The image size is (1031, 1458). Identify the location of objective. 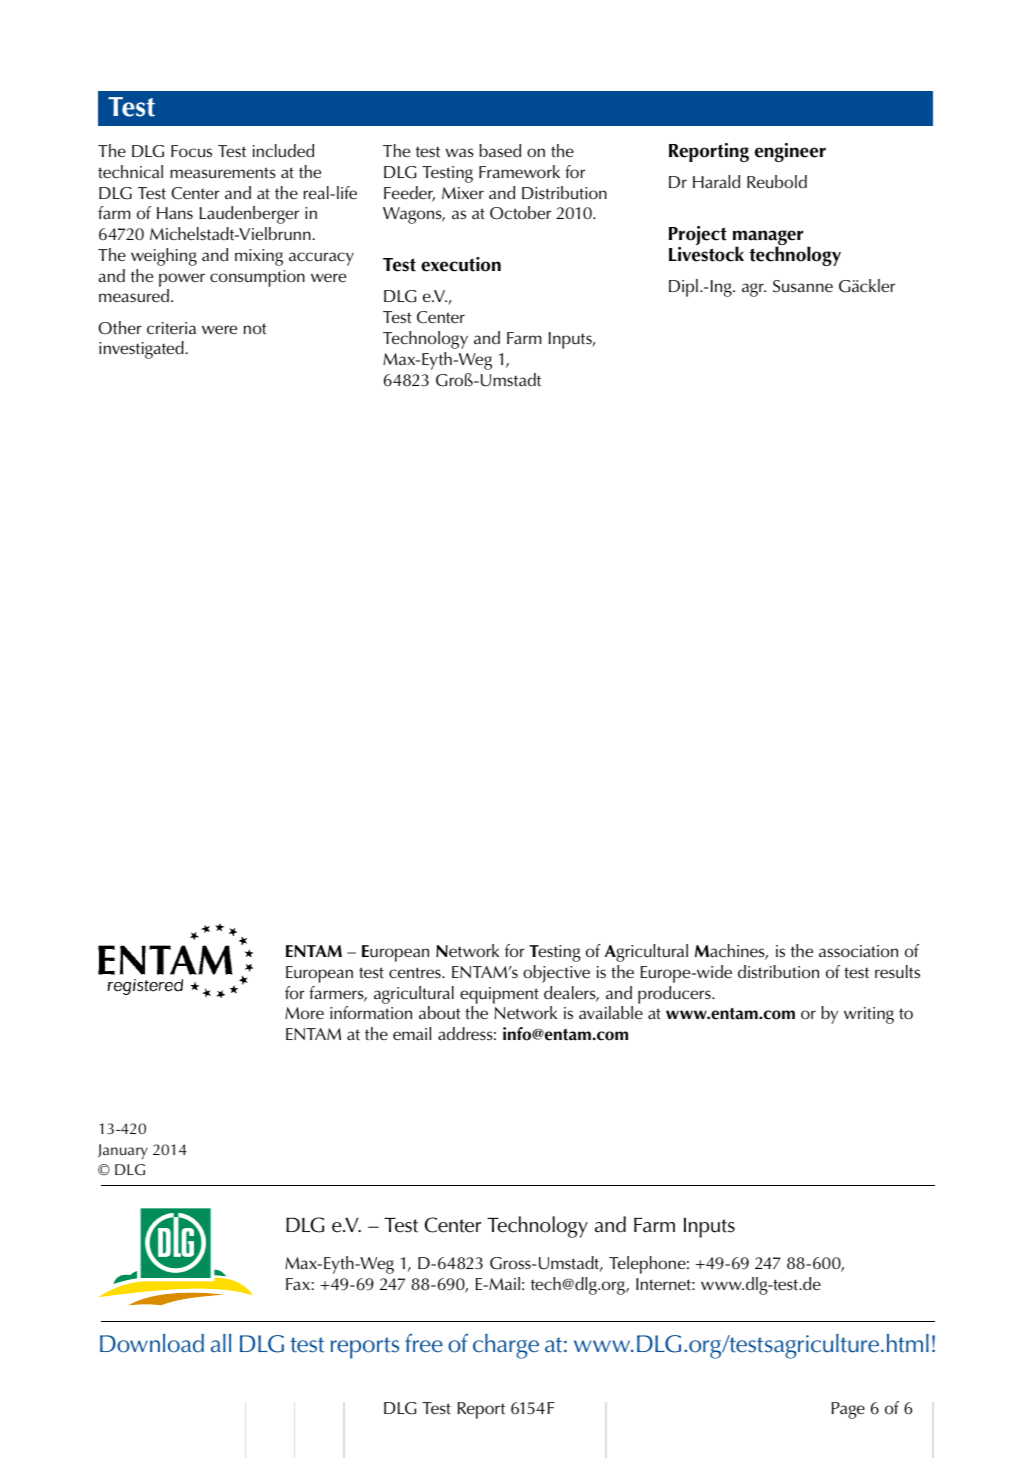
(556, 974).
